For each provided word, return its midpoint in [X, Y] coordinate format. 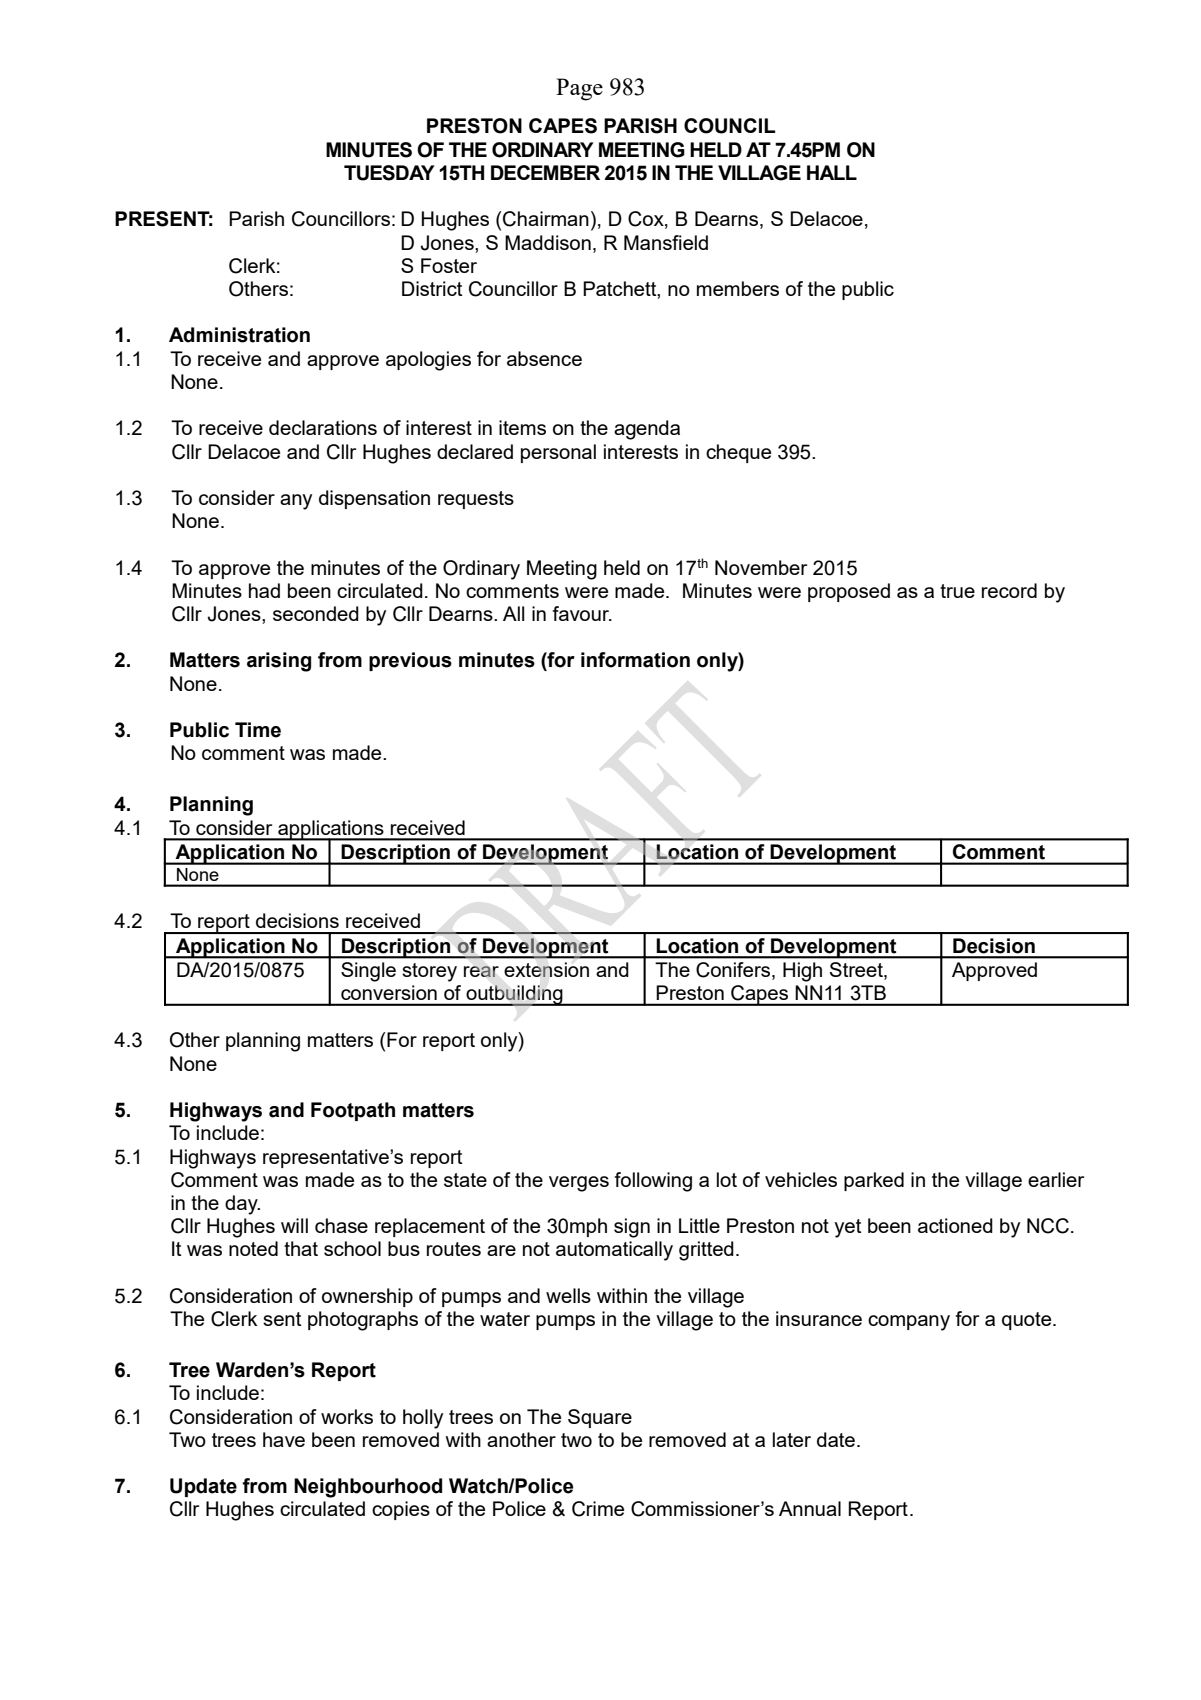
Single [368, 972]
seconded [316, 613]
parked [874, 1181]
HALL [832, 172]
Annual [810, 1508]
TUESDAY [389, 173]
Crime [598, 1509]
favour [582, 613]
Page [579, 89]
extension [546, 969]
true [957, 591]
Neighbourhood [368, 1488]
